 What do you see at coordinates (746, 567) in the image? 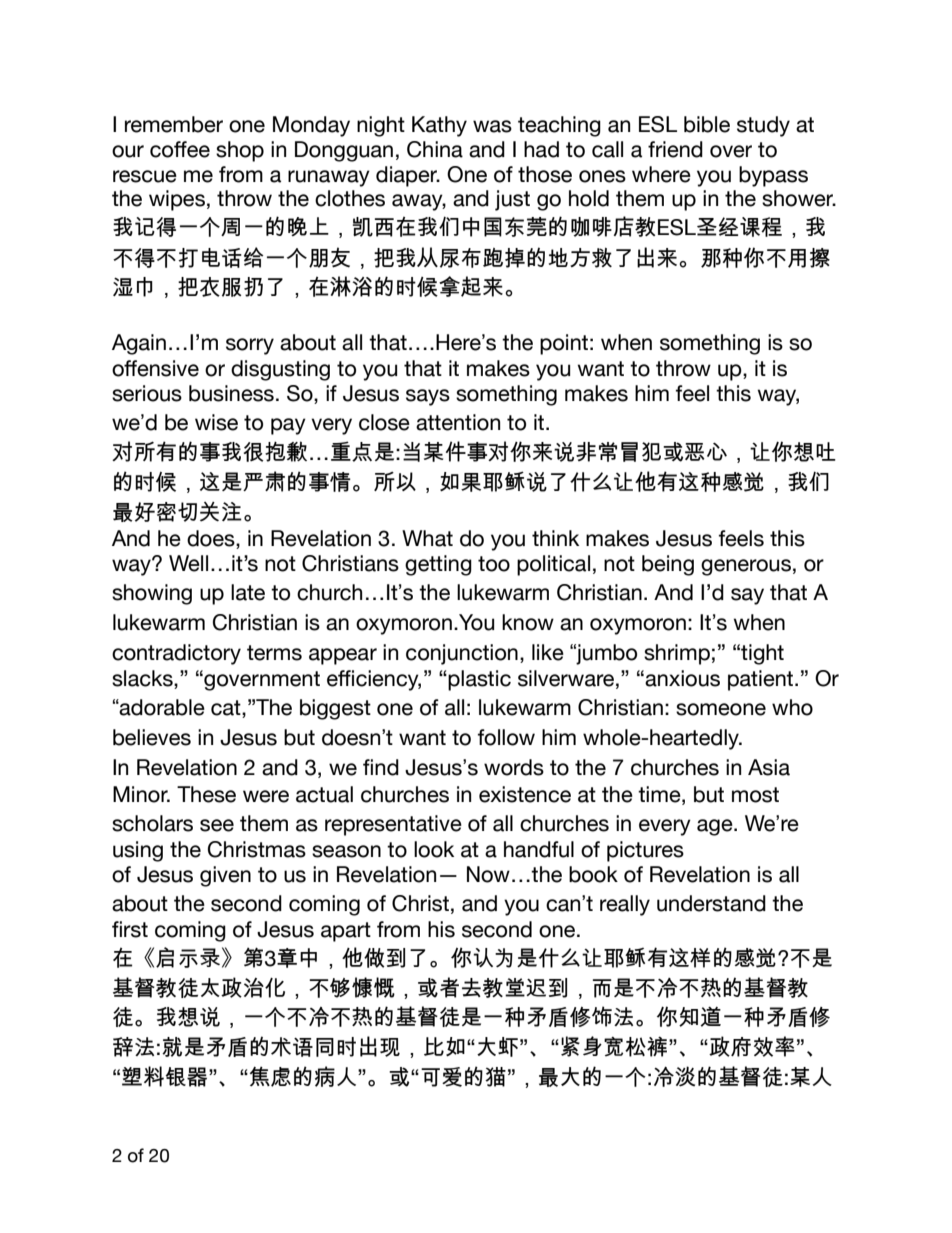
I see `generous` at bounding box center [746, 567].
